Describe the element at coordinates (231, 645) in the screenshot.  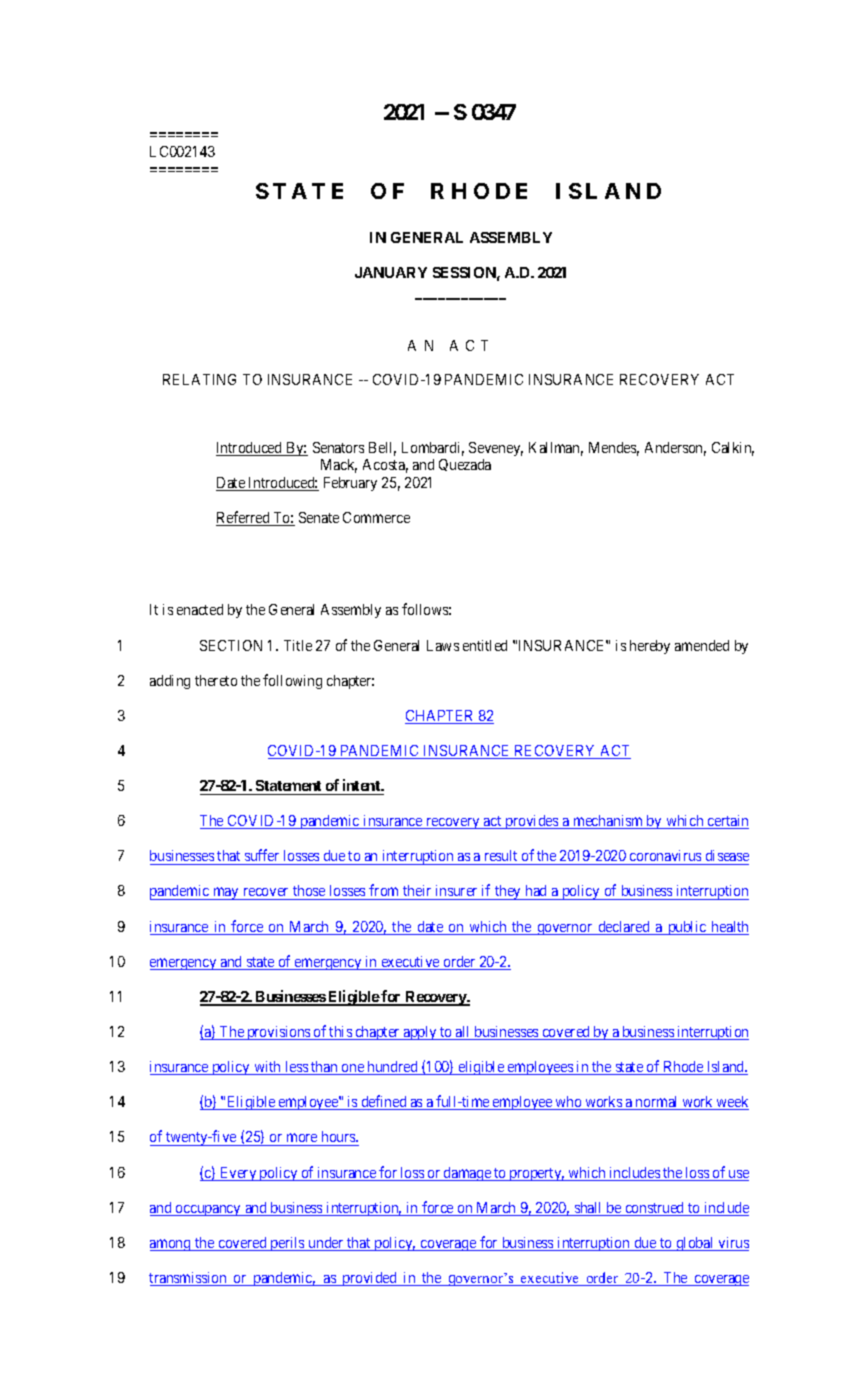
I see `SECTION` at that location.
